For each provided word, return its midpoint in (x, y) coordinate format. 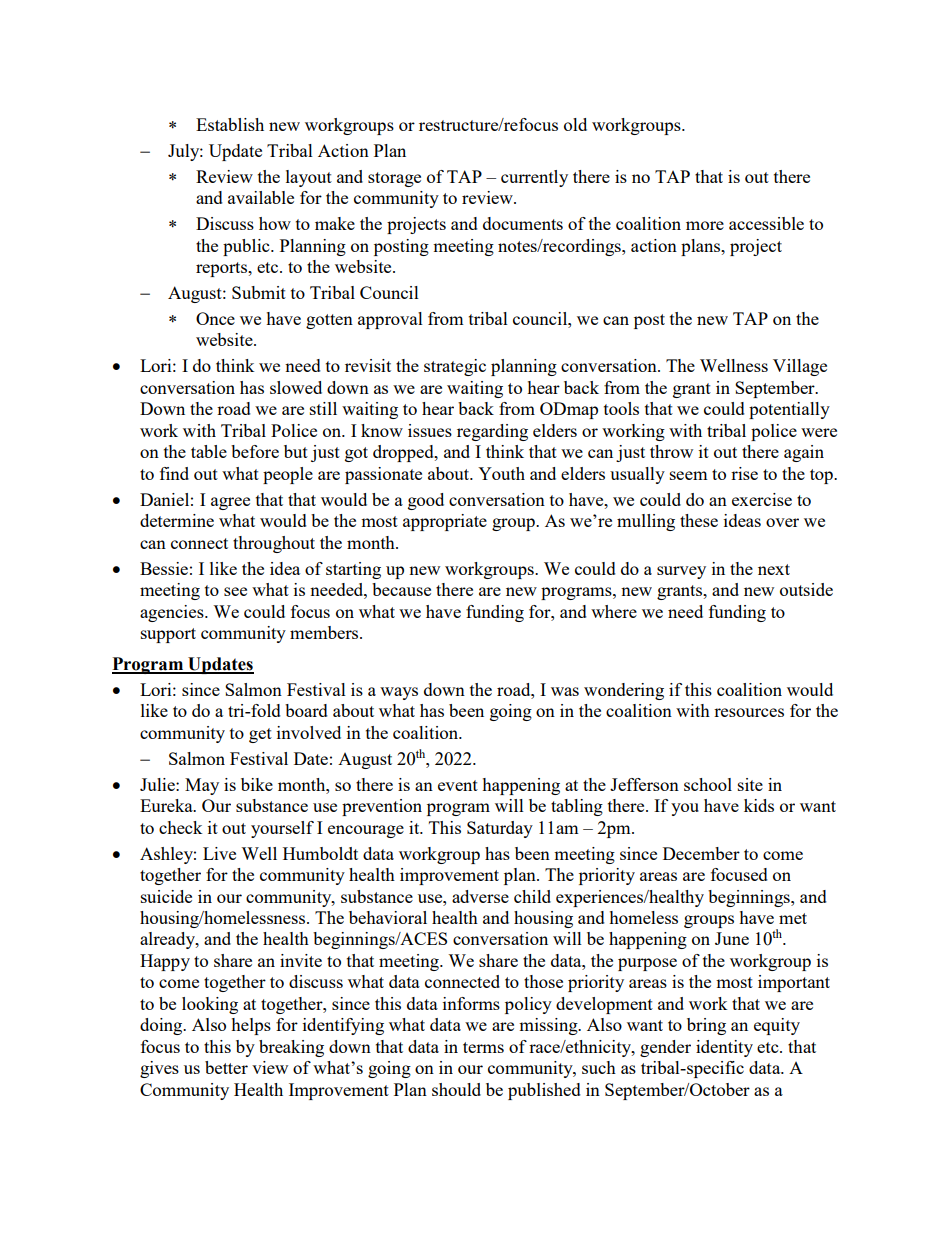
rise (744, 473)
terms (483, 1047)
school (708, 784)
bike (257, 784)
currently (534, 178)
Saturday (500, 829)
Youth (501, 473)
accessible (766, 223)
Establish (230, 124)
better (226, 1067)
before (255, 451)
